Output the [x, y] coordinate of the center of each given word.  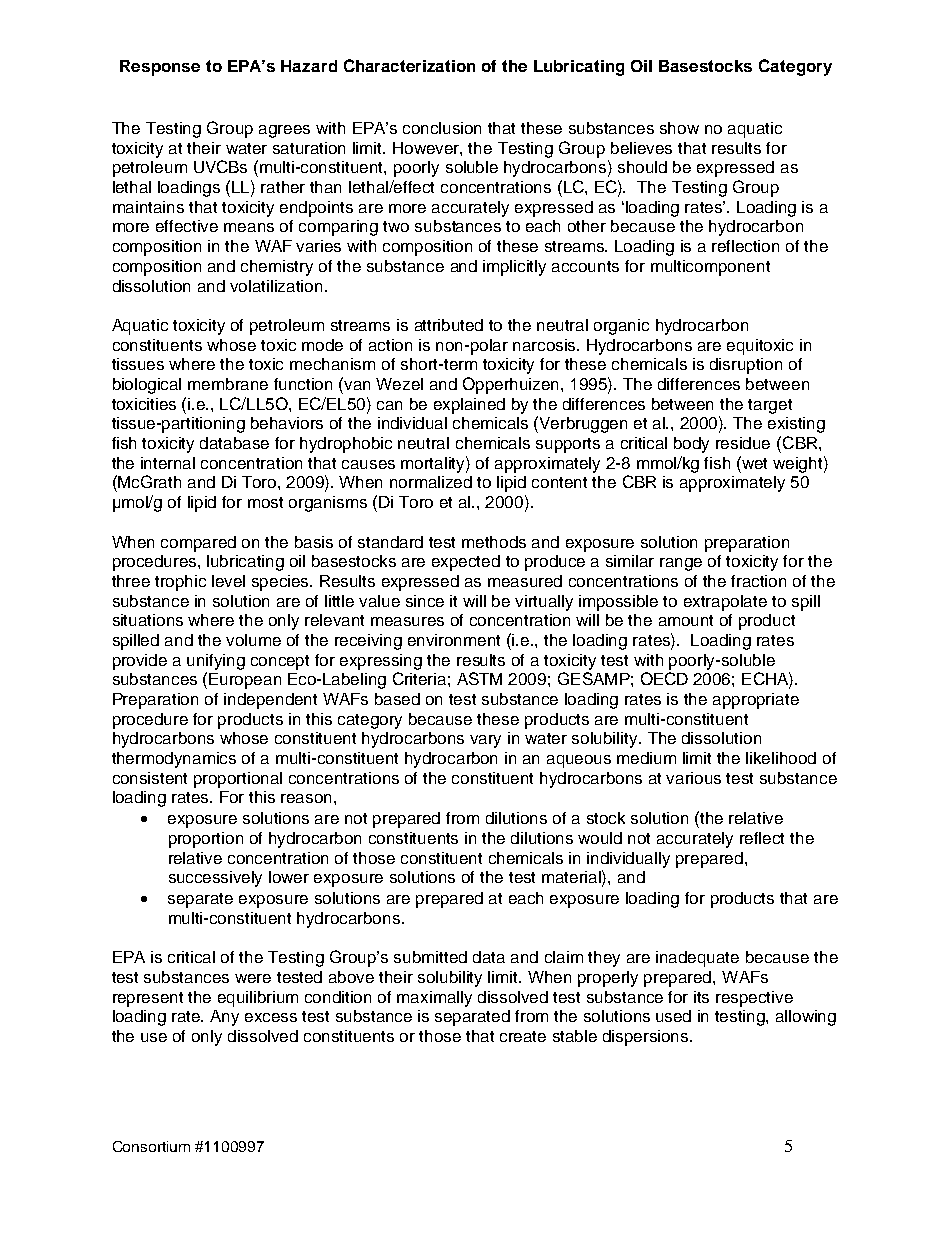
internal [168, 463]
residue [743, 443]
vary [485, 741]
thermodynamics [174, 760]
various [693, 778]
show [679, 128]
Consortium [151, 1146]
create [523, 1036]
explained [469, 406]
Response [160, 68]
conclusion [442, 128]
